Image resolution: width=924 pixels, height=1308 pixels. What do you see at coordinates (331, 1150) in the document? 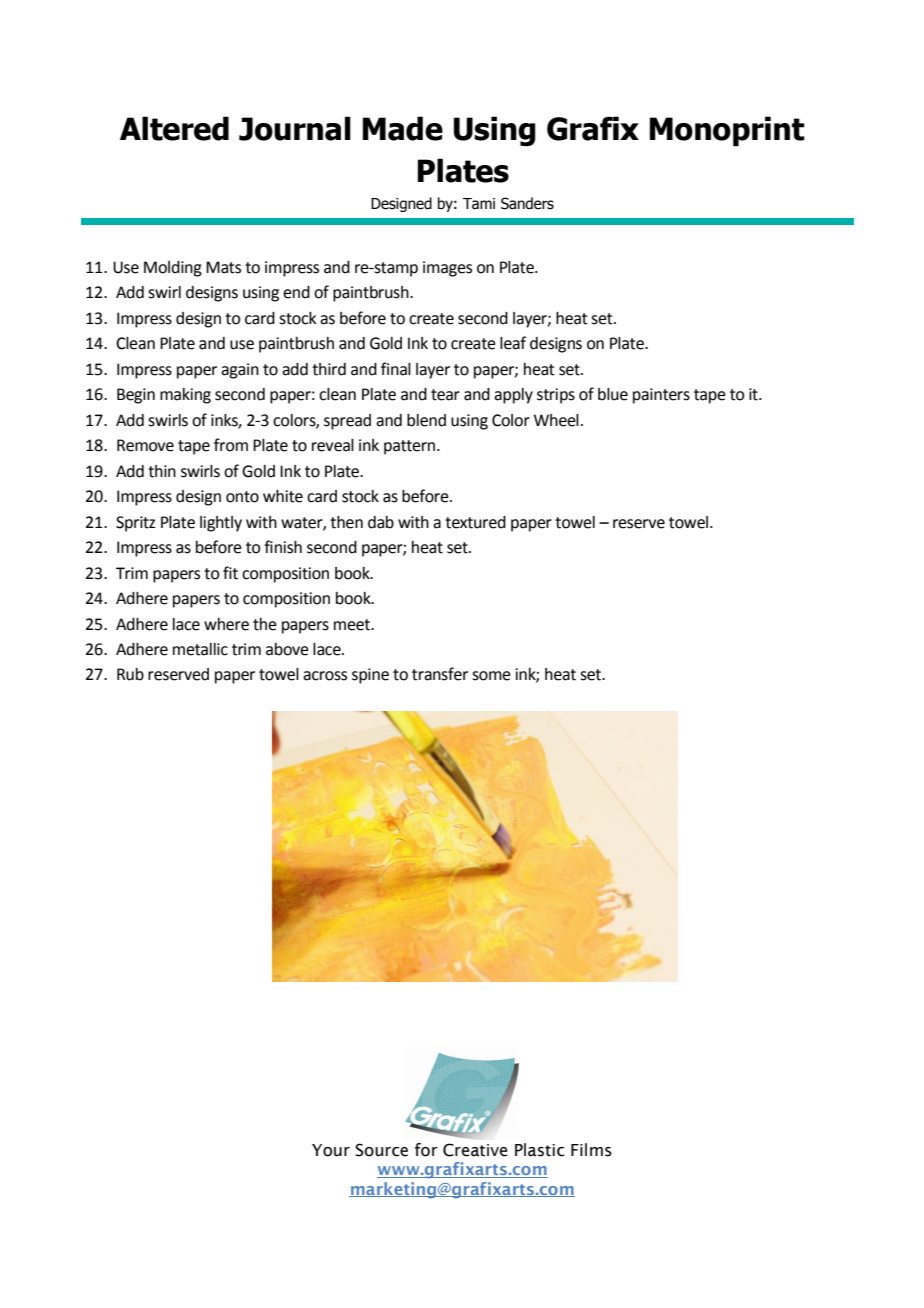
I see `Your` at bounding box center [331, 1150].
